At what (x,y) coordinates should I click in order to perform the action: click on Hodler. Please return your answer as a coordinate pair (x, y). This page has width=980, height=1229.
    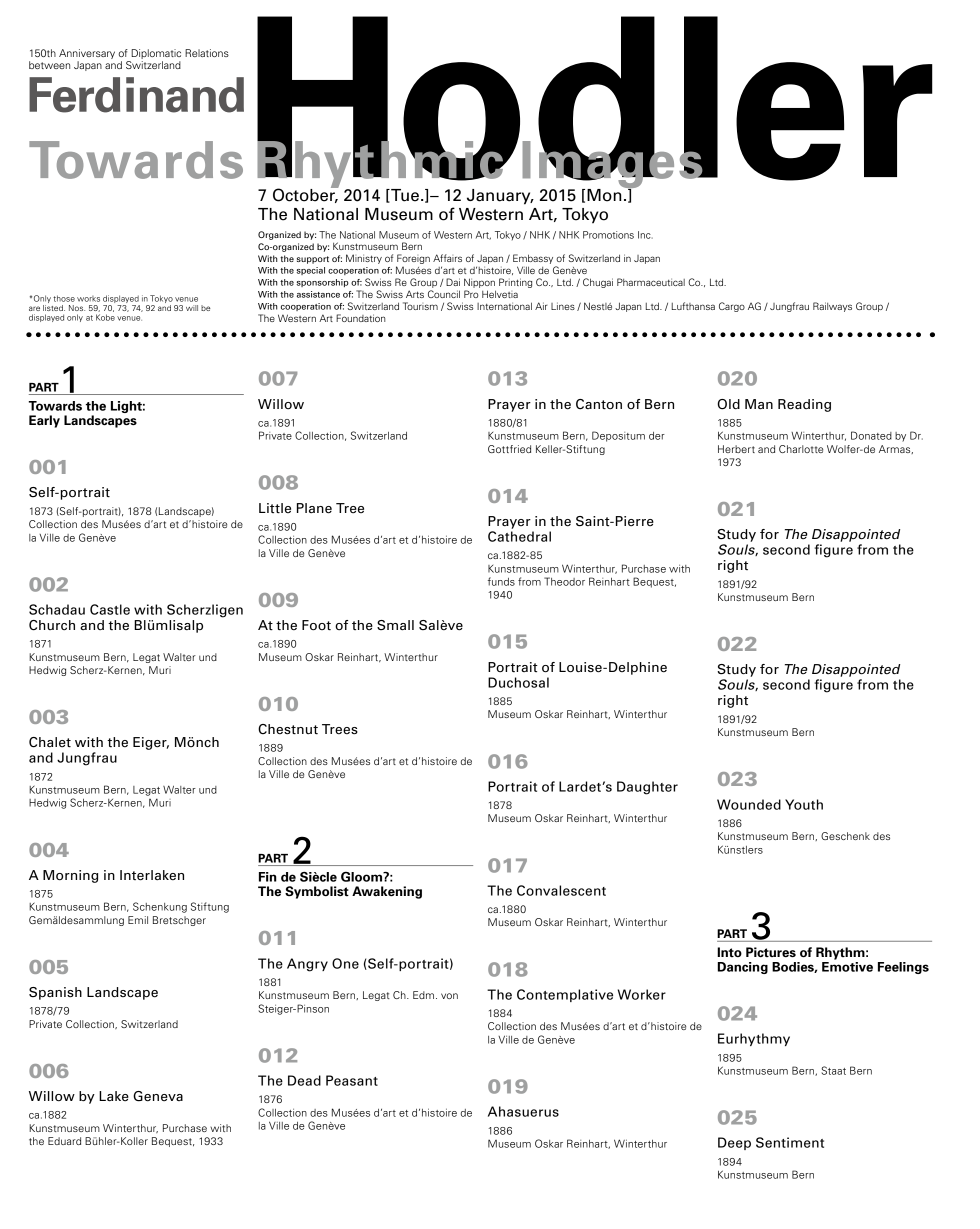
    Looking at the image, I should click on (595, 99).
